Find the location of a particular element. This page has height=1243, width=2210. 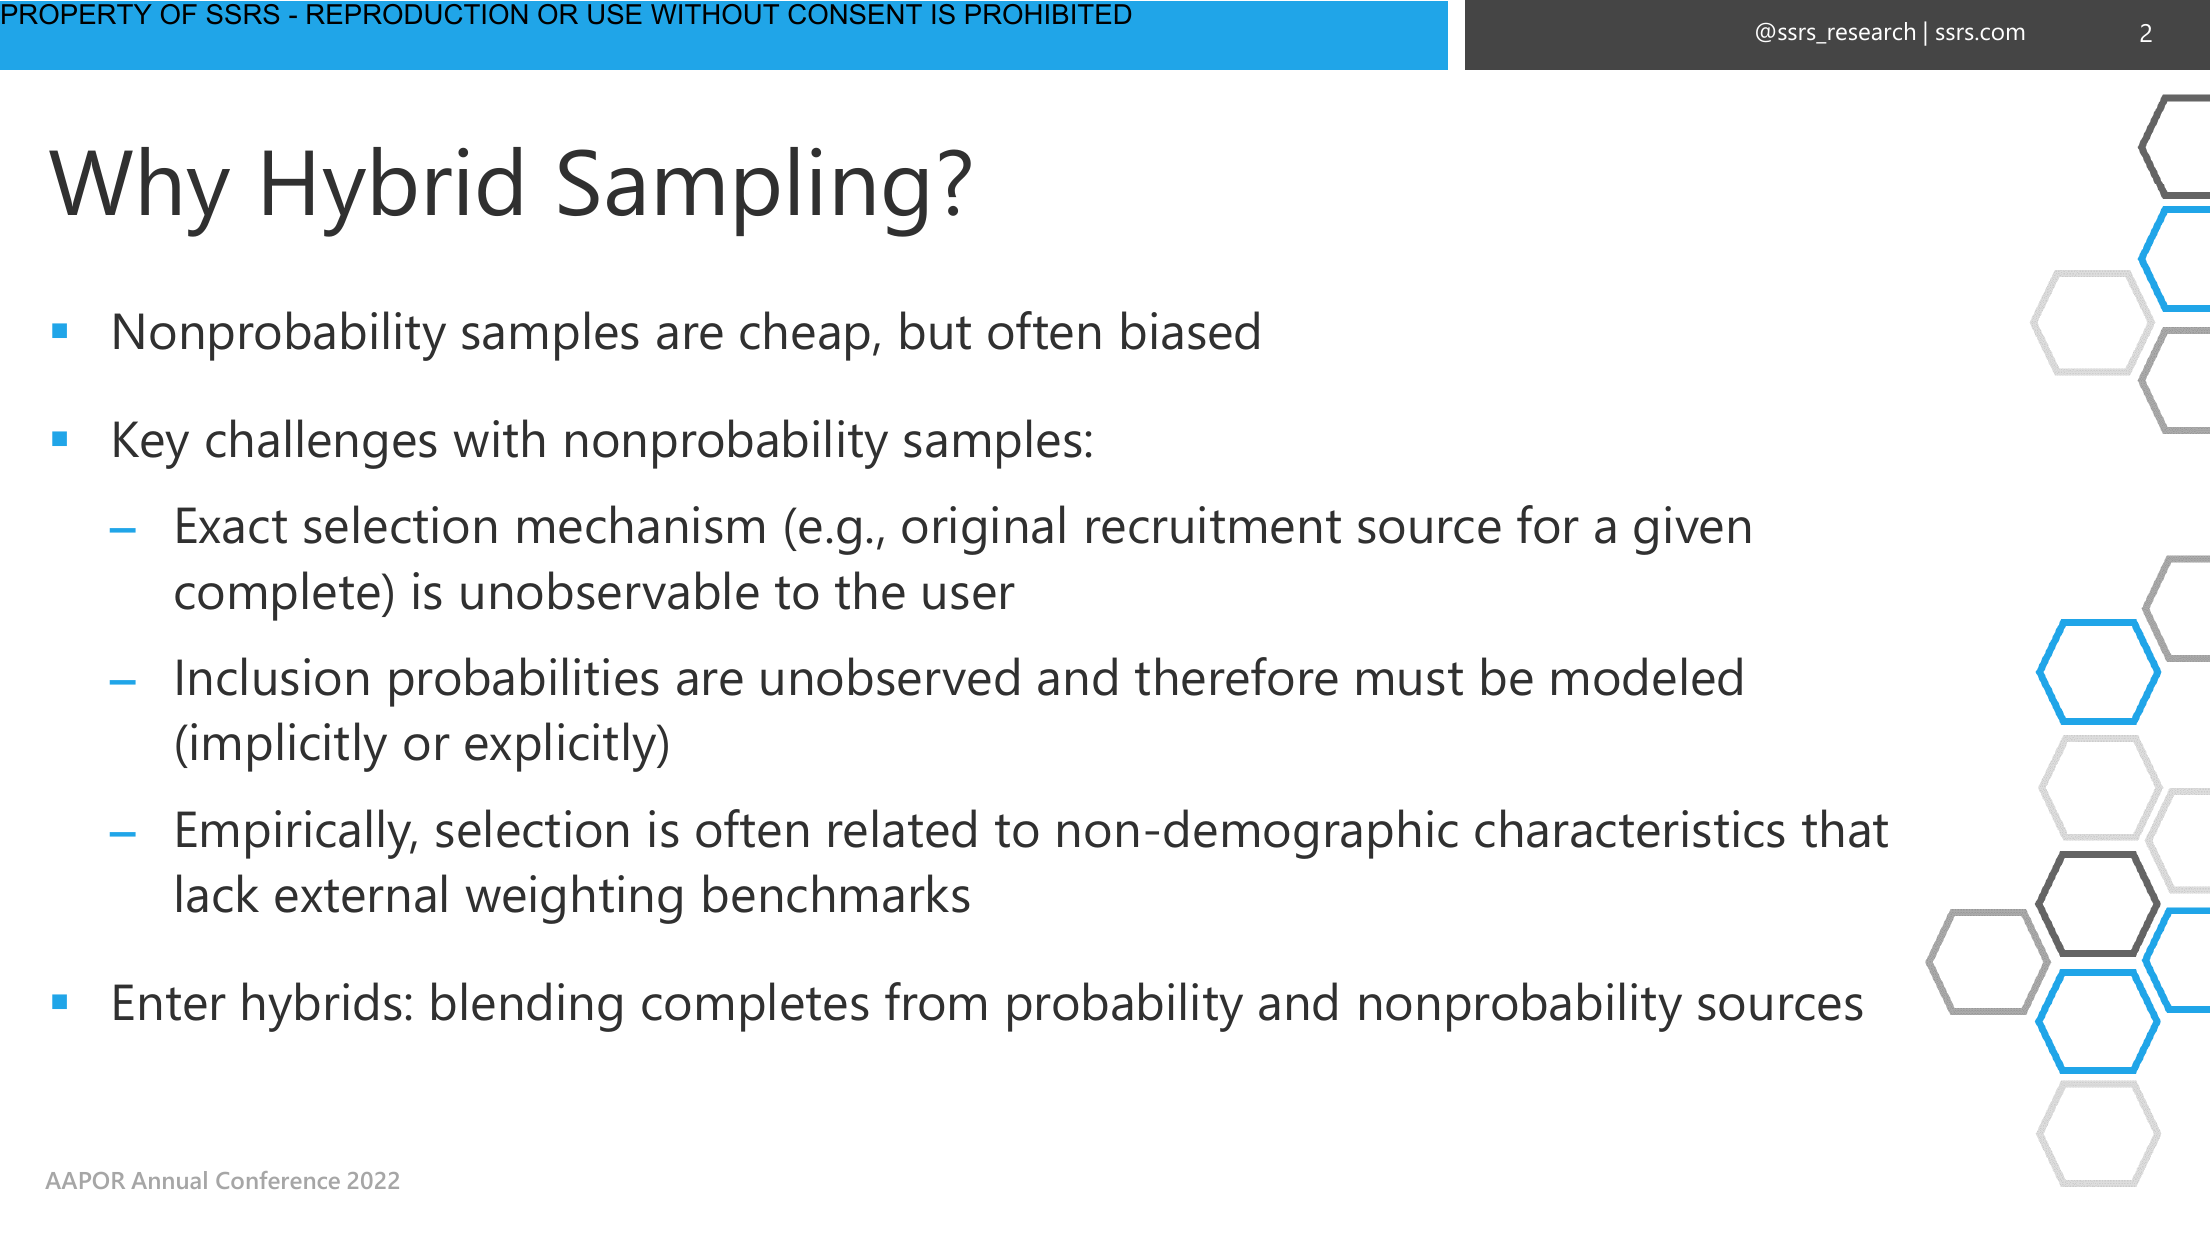

related is located at coordinates (902, 828).
